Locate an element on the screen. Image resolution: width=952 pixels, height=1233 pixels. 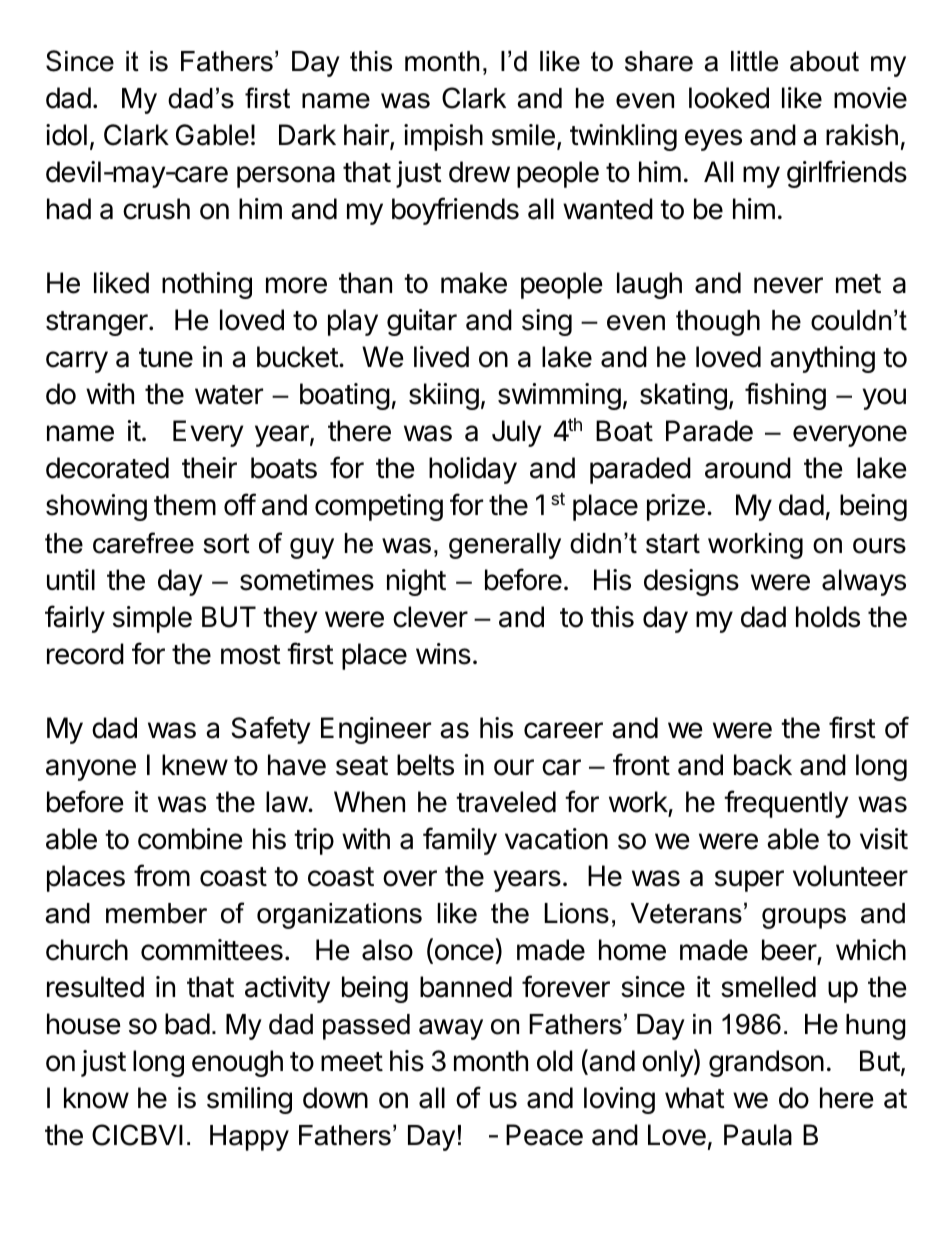
know is located at coordinates (96, 1098).
